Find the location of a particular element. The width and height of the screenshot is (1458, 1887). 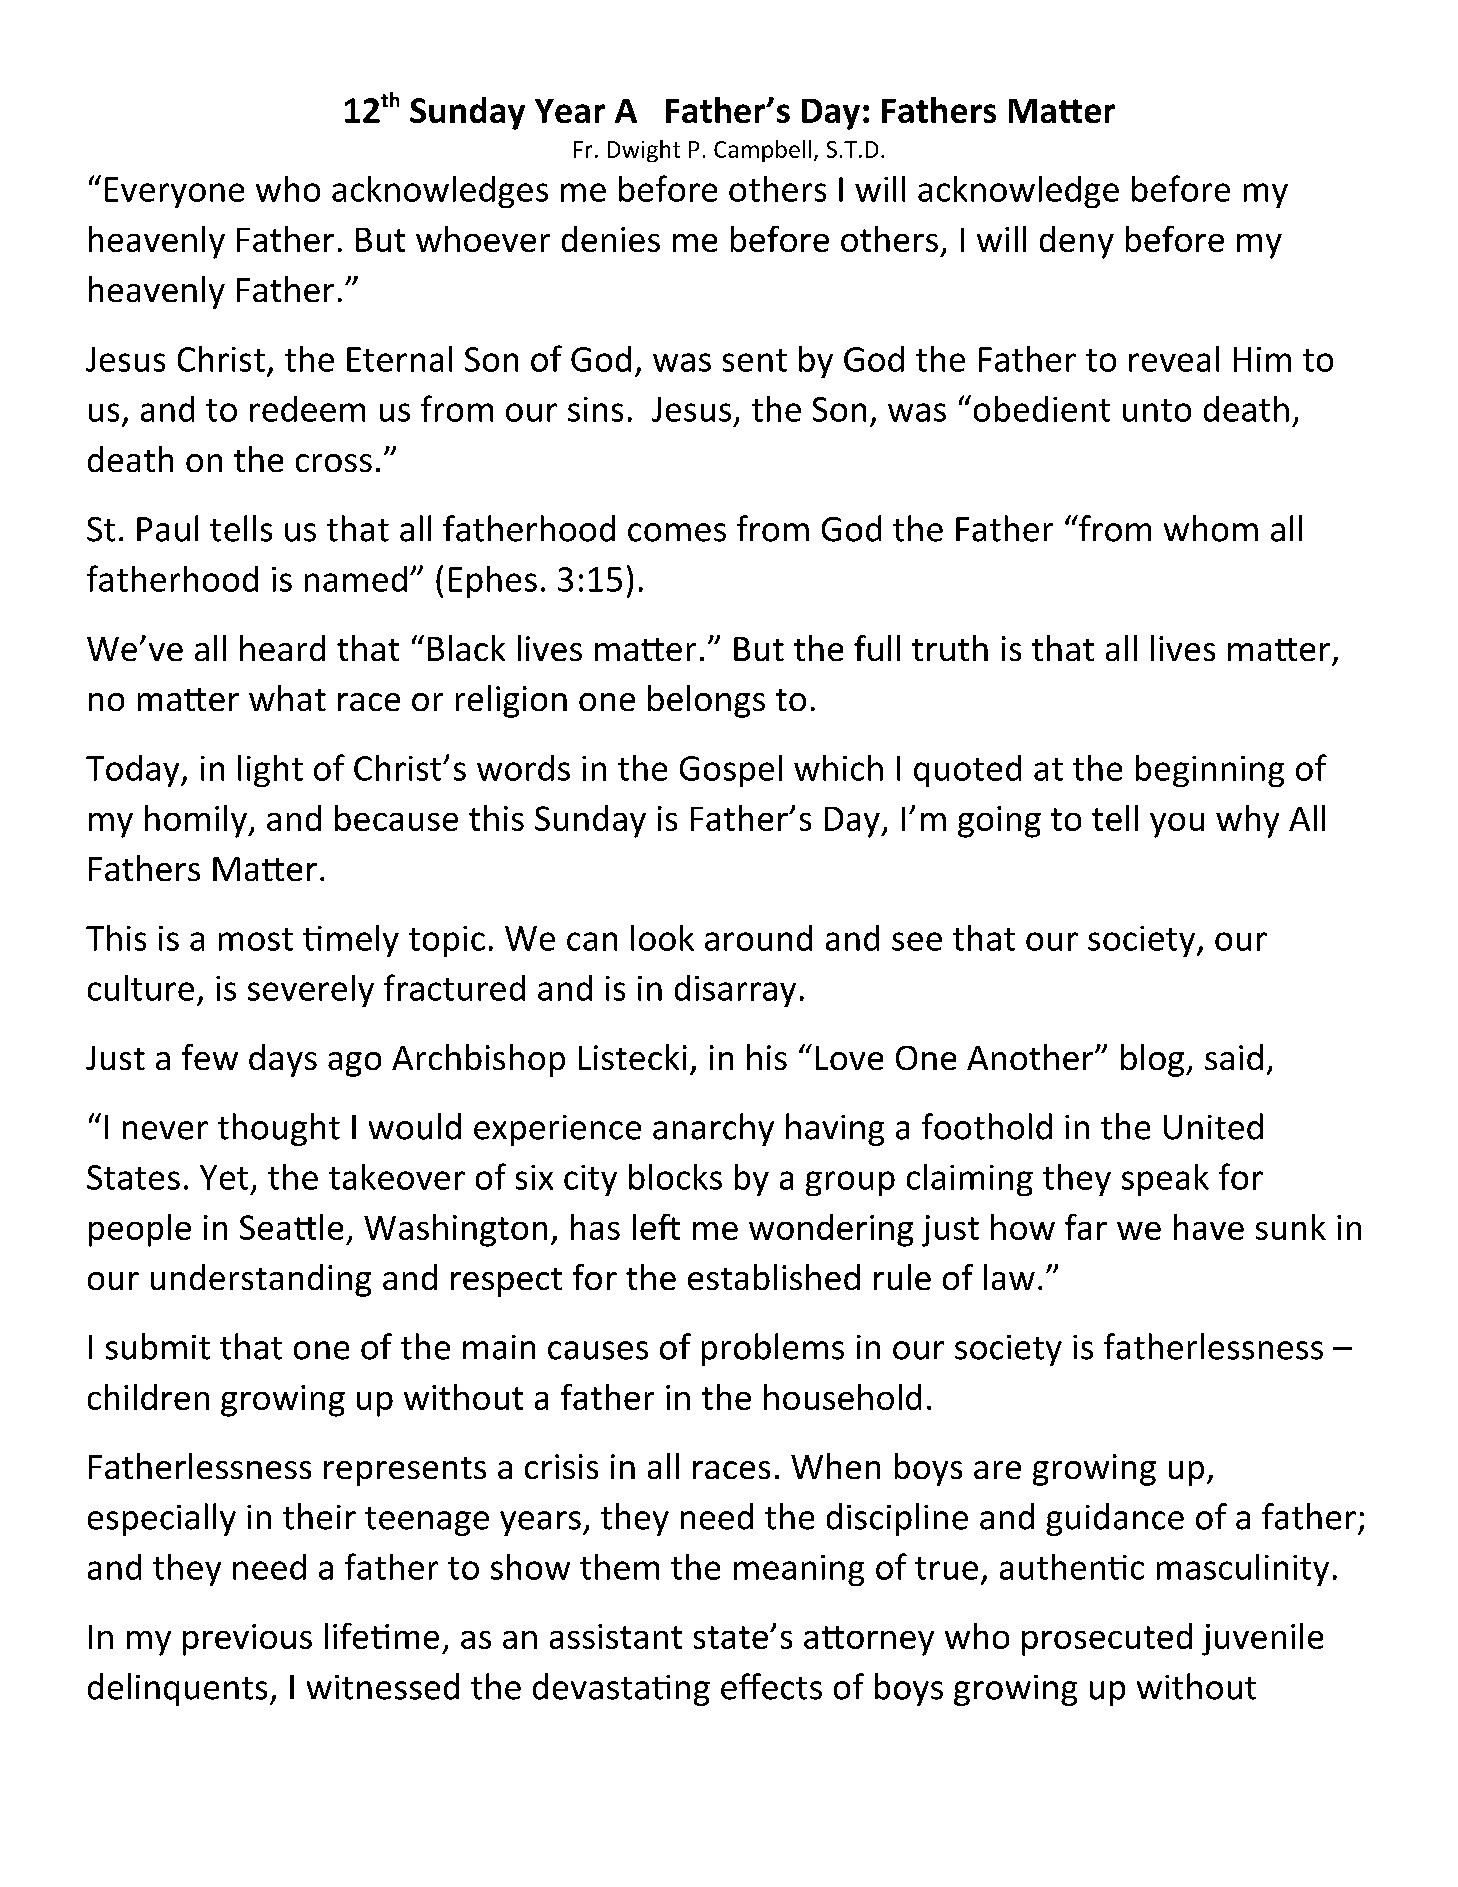

around is located at coordinates (758, 938).
